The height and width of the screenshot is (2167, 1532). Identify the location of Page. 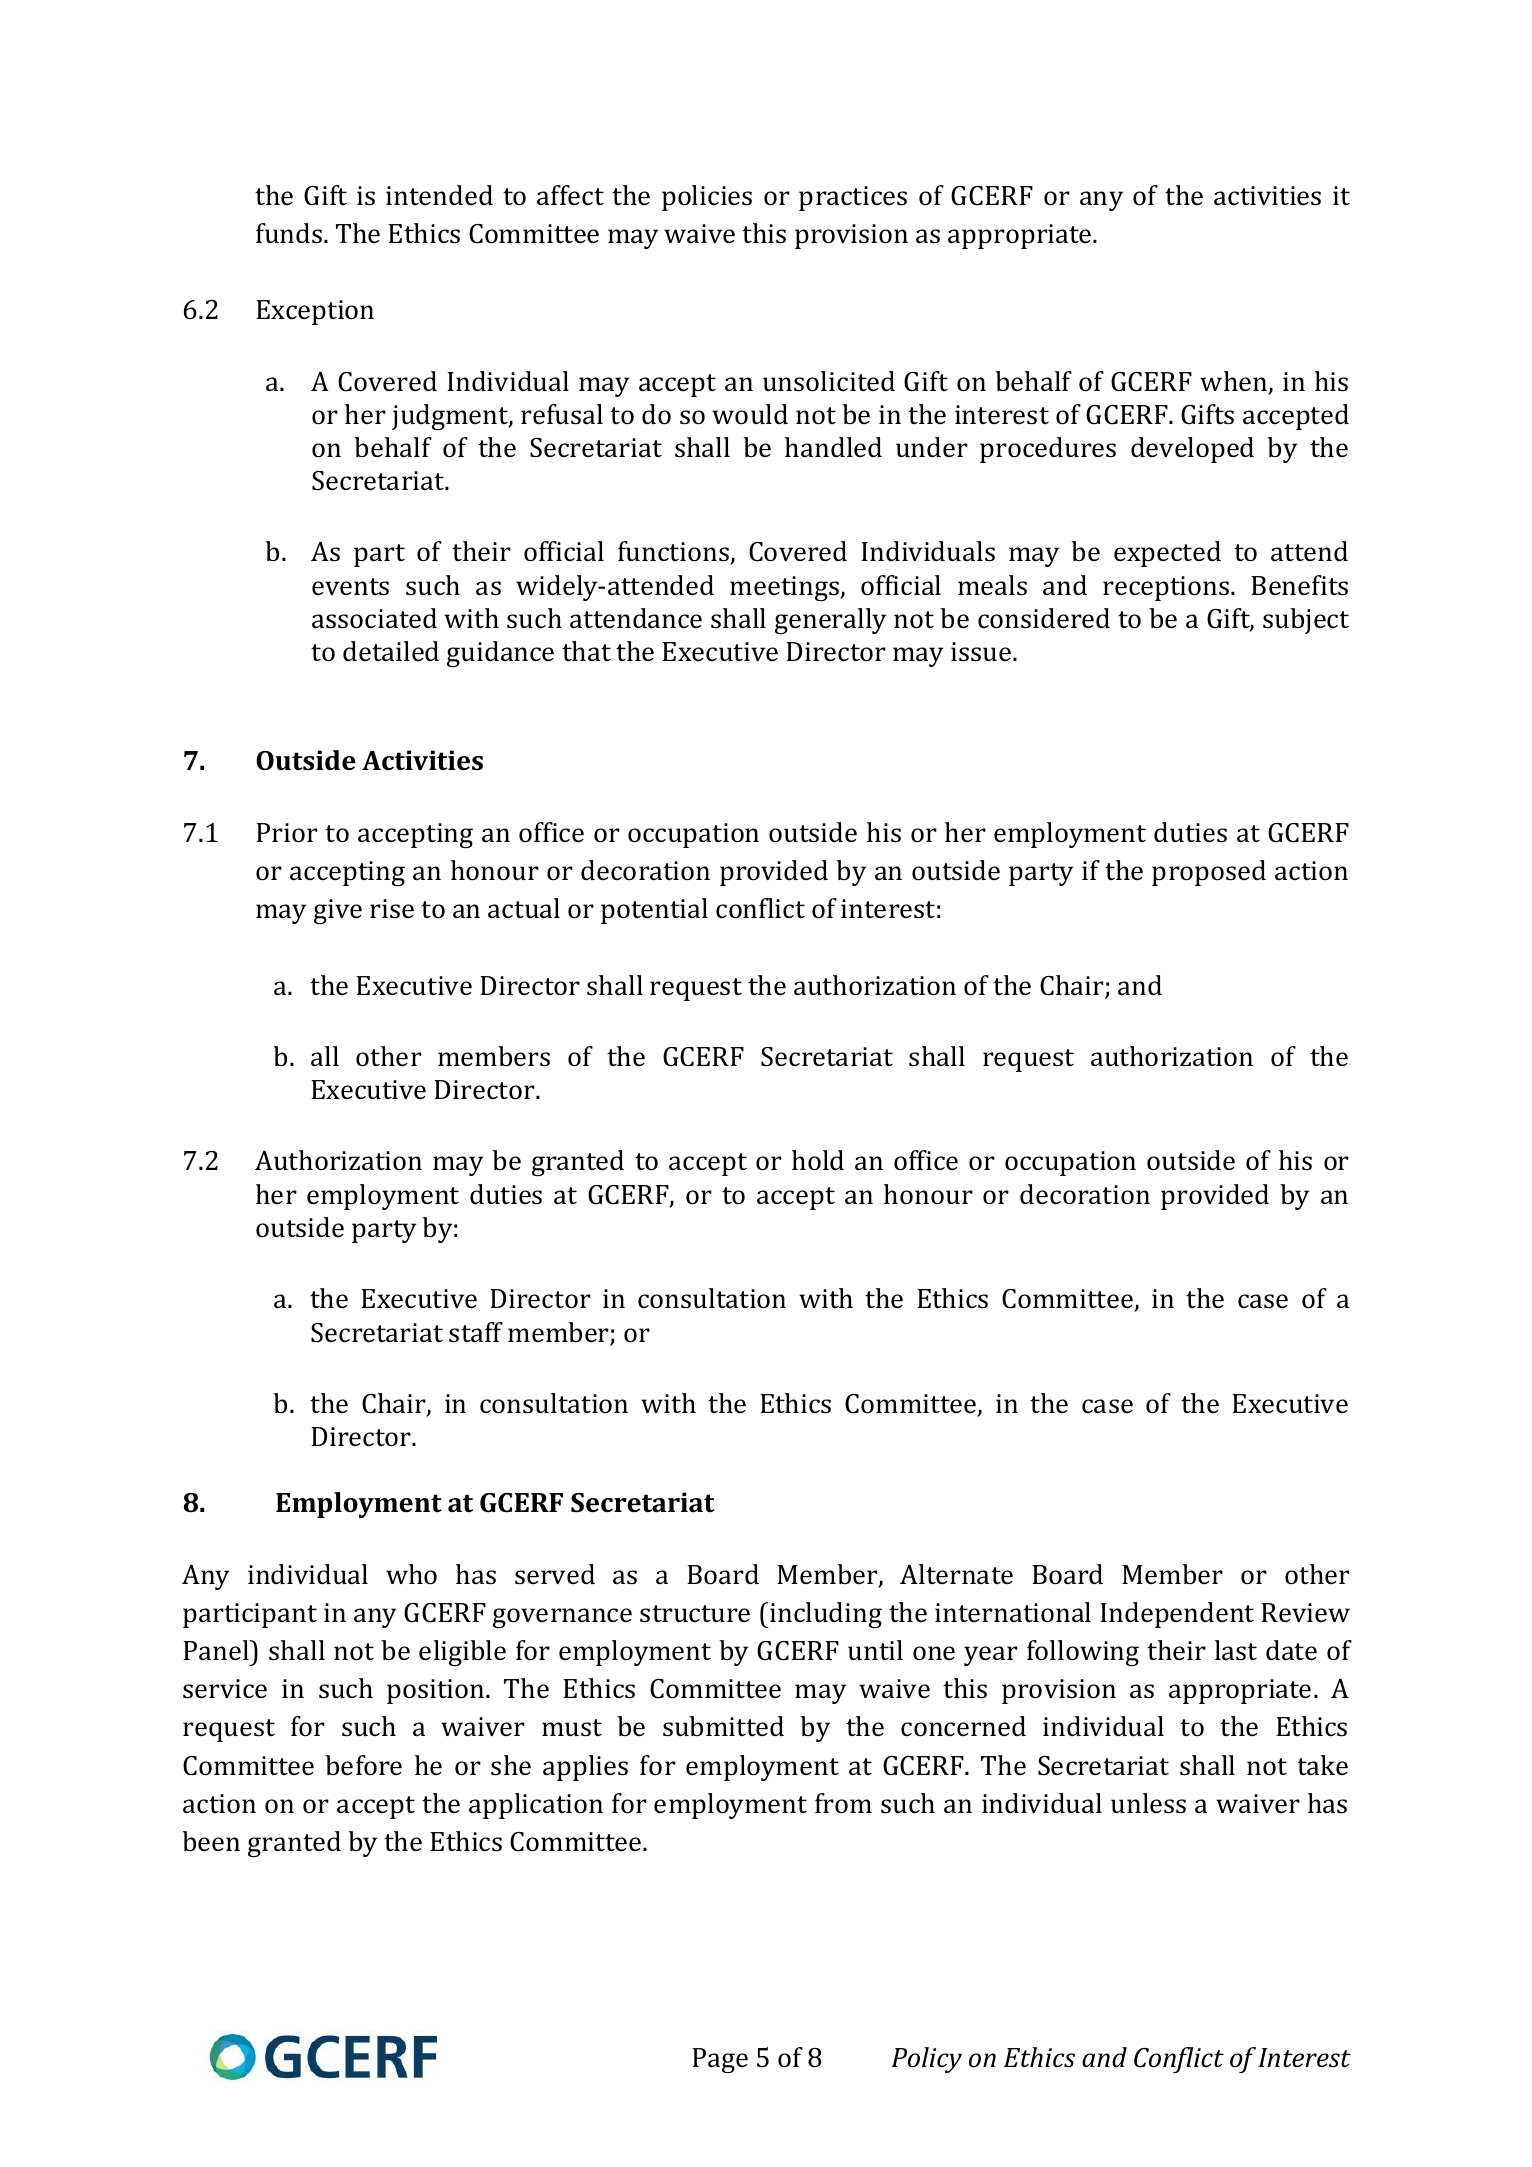
(720, 2060).
